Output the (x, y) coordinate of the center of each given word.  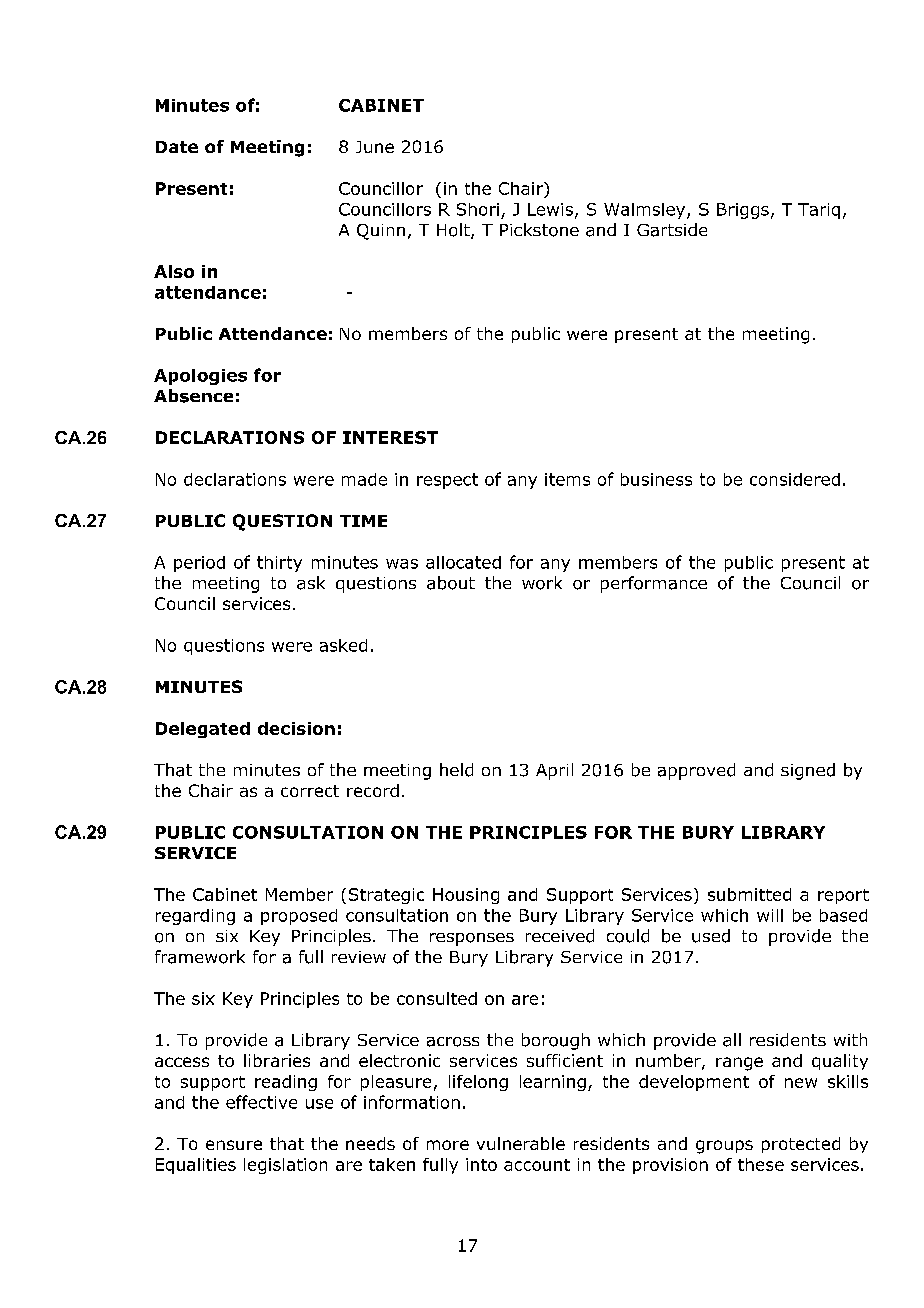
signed (808, 771)
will (770, 915)
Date (177, 147)
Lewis (550, 209)
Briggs (743, 211)
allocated (463, 562)
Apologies (200, 377)
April (554, 771)
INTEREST (390, 437)
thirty (279, 564)
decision (296, 728)
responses (472, 939)
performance (654, 584)
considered (795, 479)
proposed (299, 917)
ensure (234, 1145)
